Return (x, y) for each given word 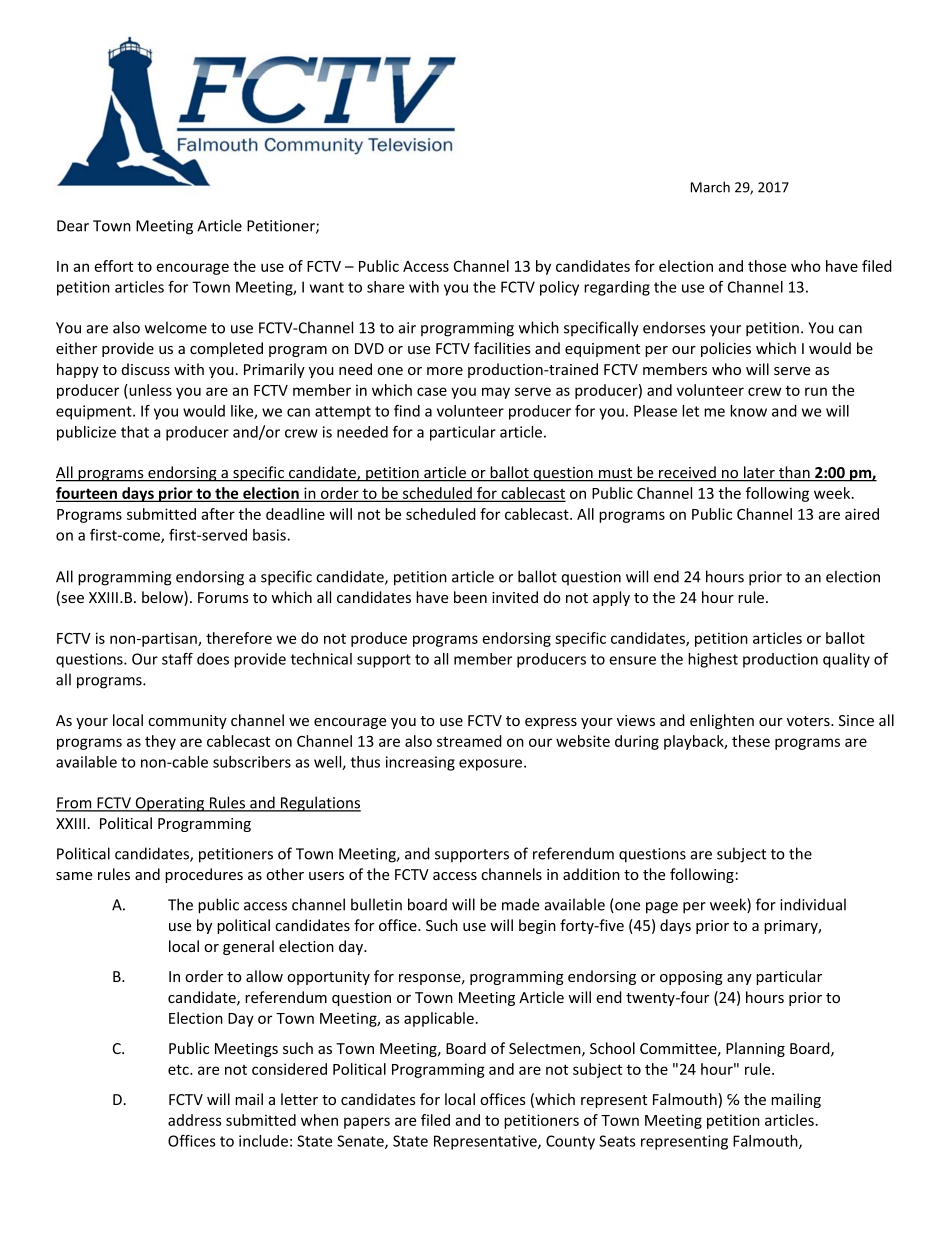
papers (367, 1123)
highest (713, 660)
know (748, 411)
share (385, 287)
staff (177, 659)
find (407, 411)
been (470, 597)
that (135, 432)
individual (813, 904)
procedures (204, 875)
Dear (73, 226)
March (710, 187)
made (520, 904)
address (195, 1120)
